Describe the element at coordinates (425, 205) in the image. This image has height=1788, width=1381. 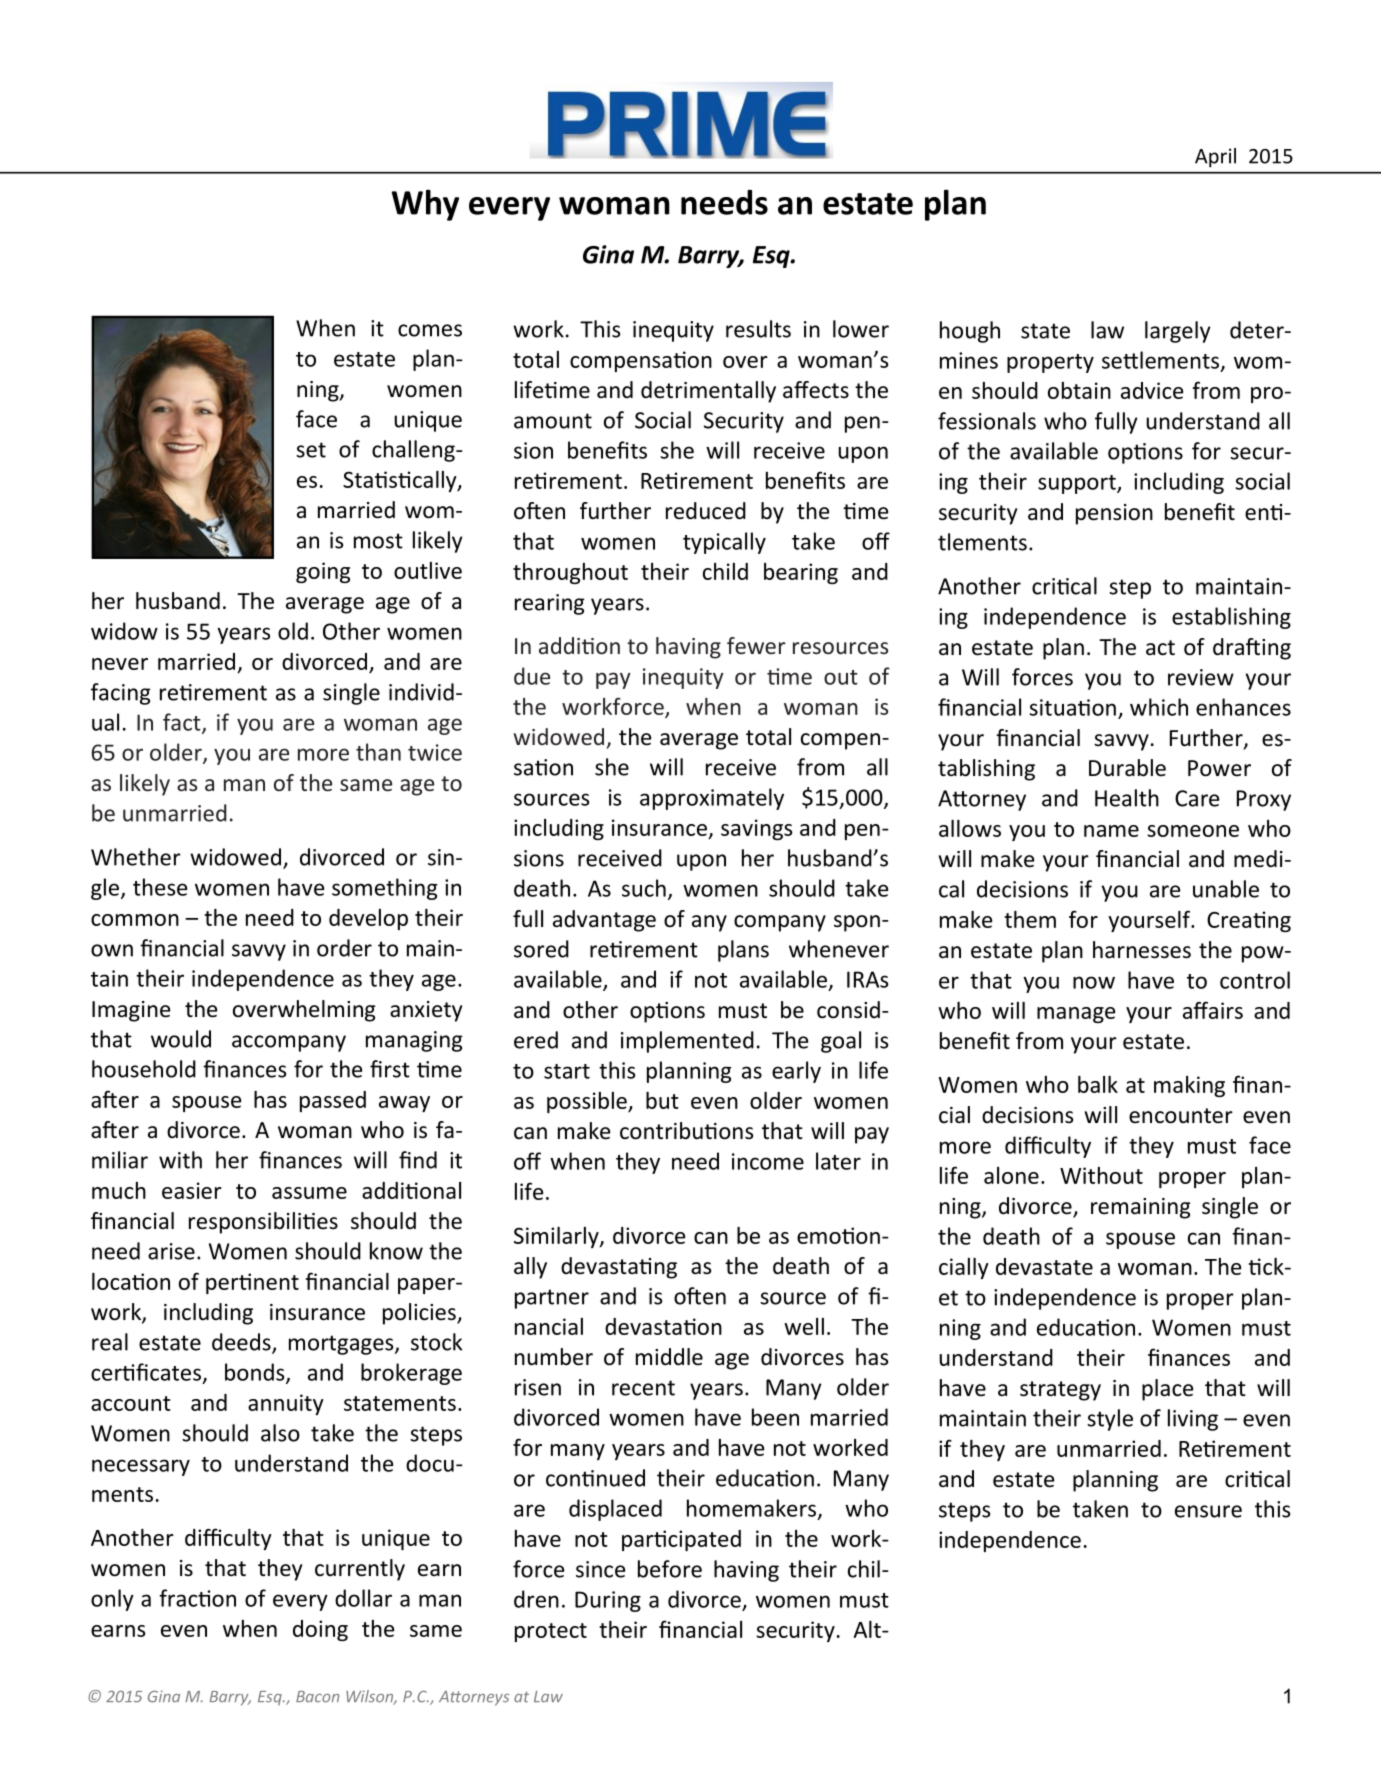
I see `Why` at that location.
